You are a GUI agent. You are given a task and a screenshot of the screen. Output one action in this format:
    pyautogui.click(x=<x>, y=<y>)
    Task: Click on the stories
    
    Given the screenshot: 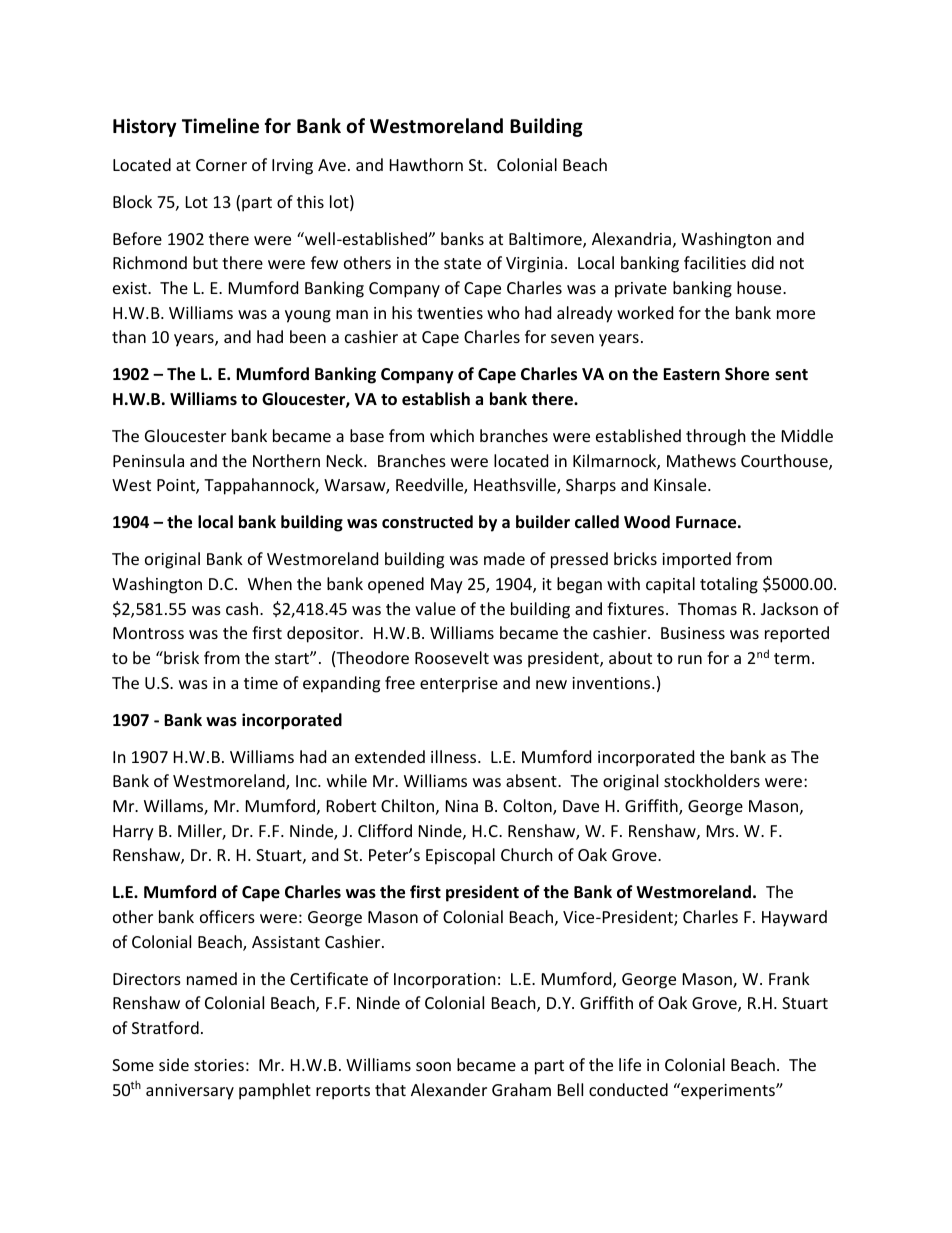 What is the action you would take?
    pyautogui.click(x=219, y=1065)
